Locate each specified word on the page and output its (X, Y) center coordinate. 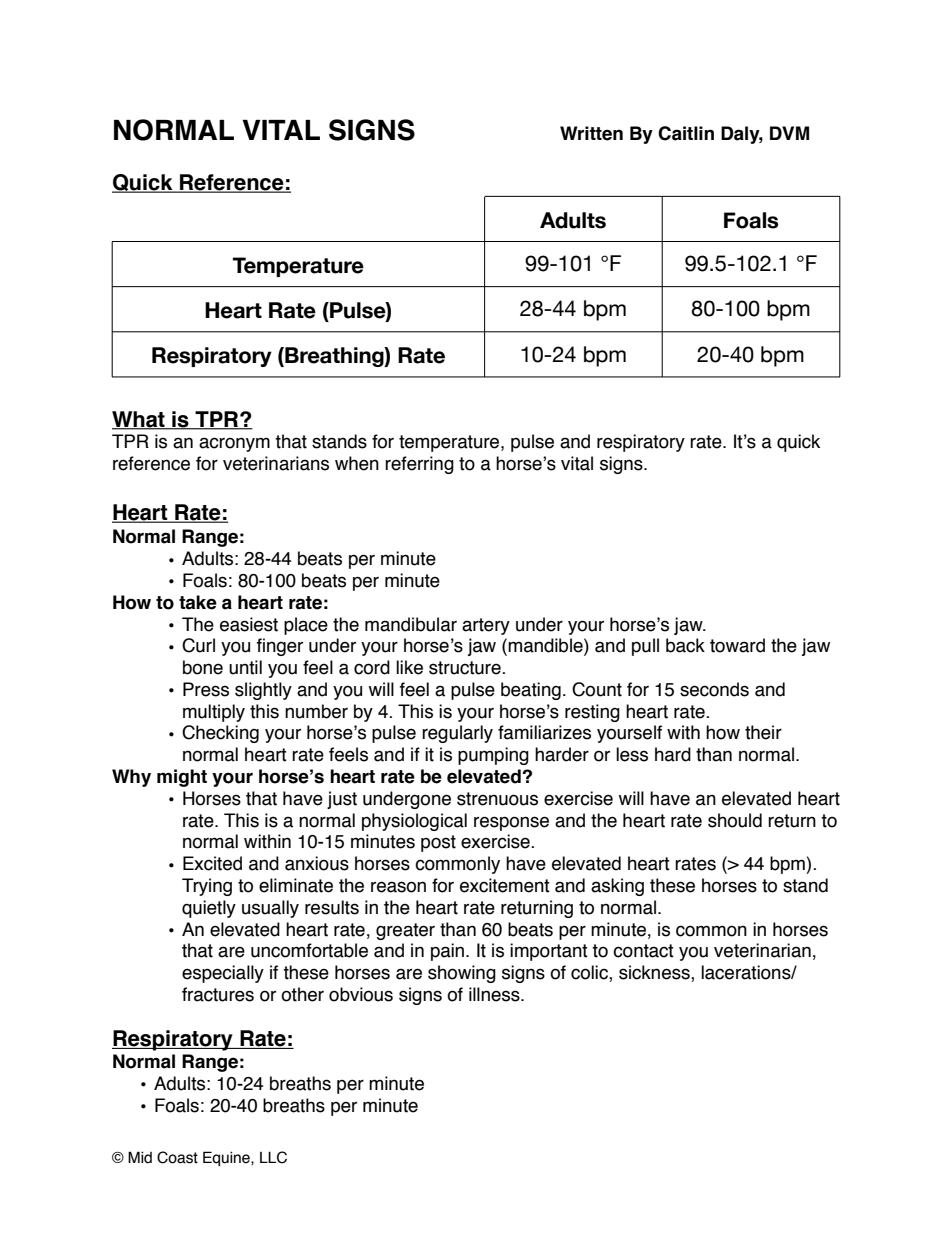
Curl (198, 645)
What (139, 420)
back (685, 645)
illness (495, 994)
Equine (227, 1158)
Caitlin (686, 133)
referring (419, 465)
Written (591, 133)
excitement (505, 885)
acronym (234, 444)
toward (737, 645)
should (735, 820)
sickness (655, 973)
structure (466, 668)
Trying (207, 887)
